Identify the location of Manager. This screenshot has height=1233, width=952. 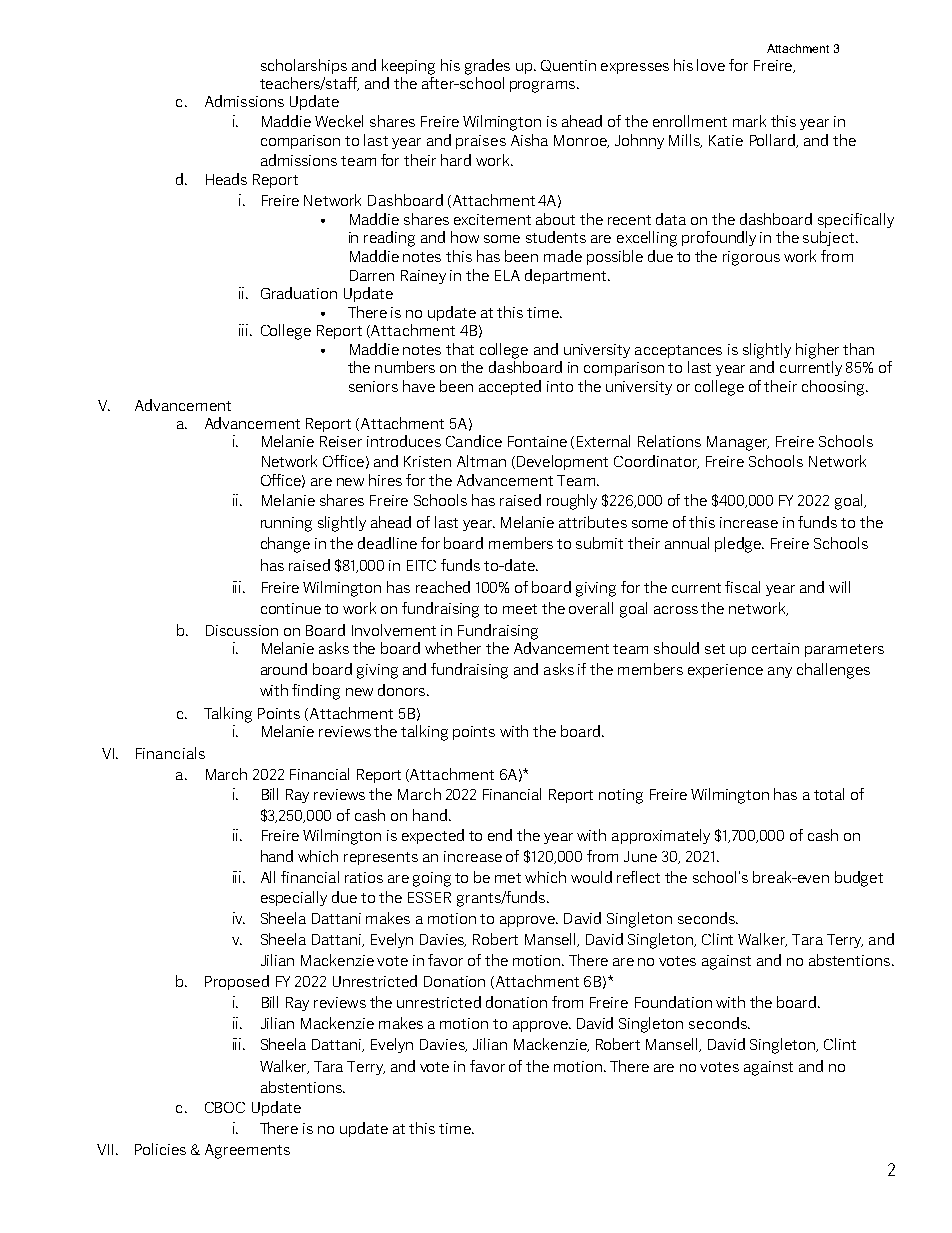
(738, 443).
